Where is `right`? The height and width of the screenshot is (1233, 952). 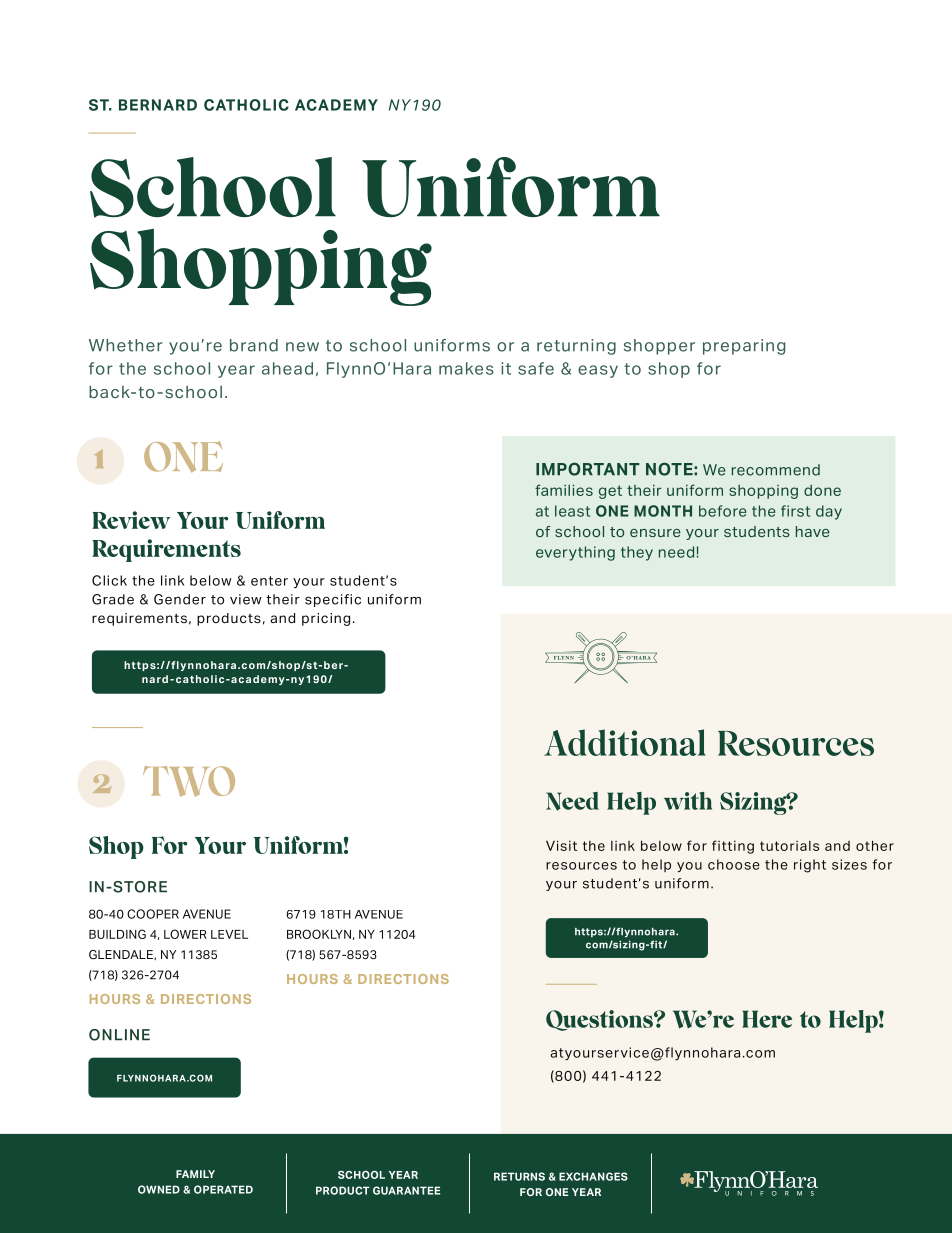
right is located at coordinates (810, 866).
